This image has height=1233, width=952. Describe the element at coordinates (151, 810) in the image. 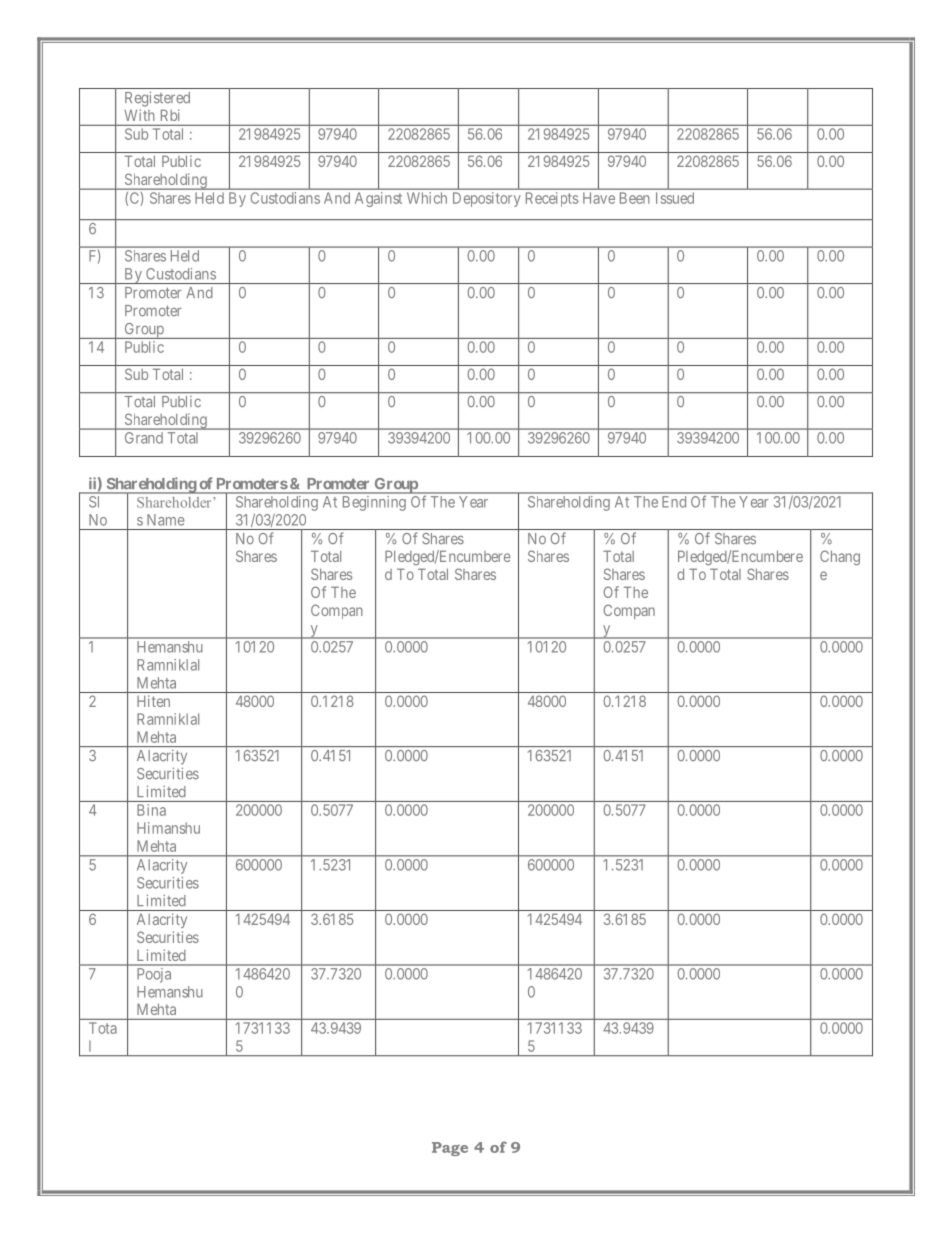

I see `Bina` at that location.
